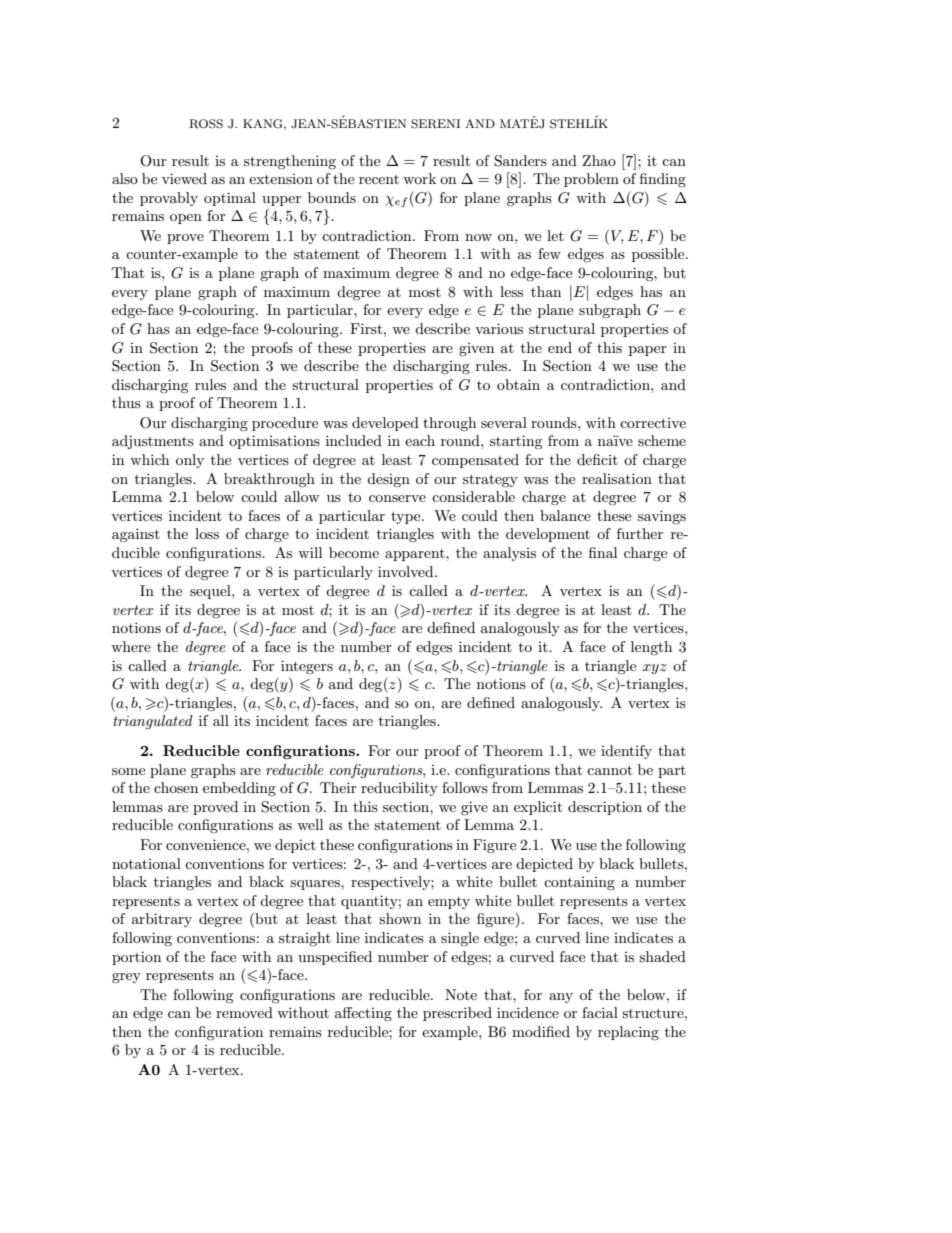  Describe the element at coordinates (184, 178) in the screenshot. I see `viewed` at that location.
